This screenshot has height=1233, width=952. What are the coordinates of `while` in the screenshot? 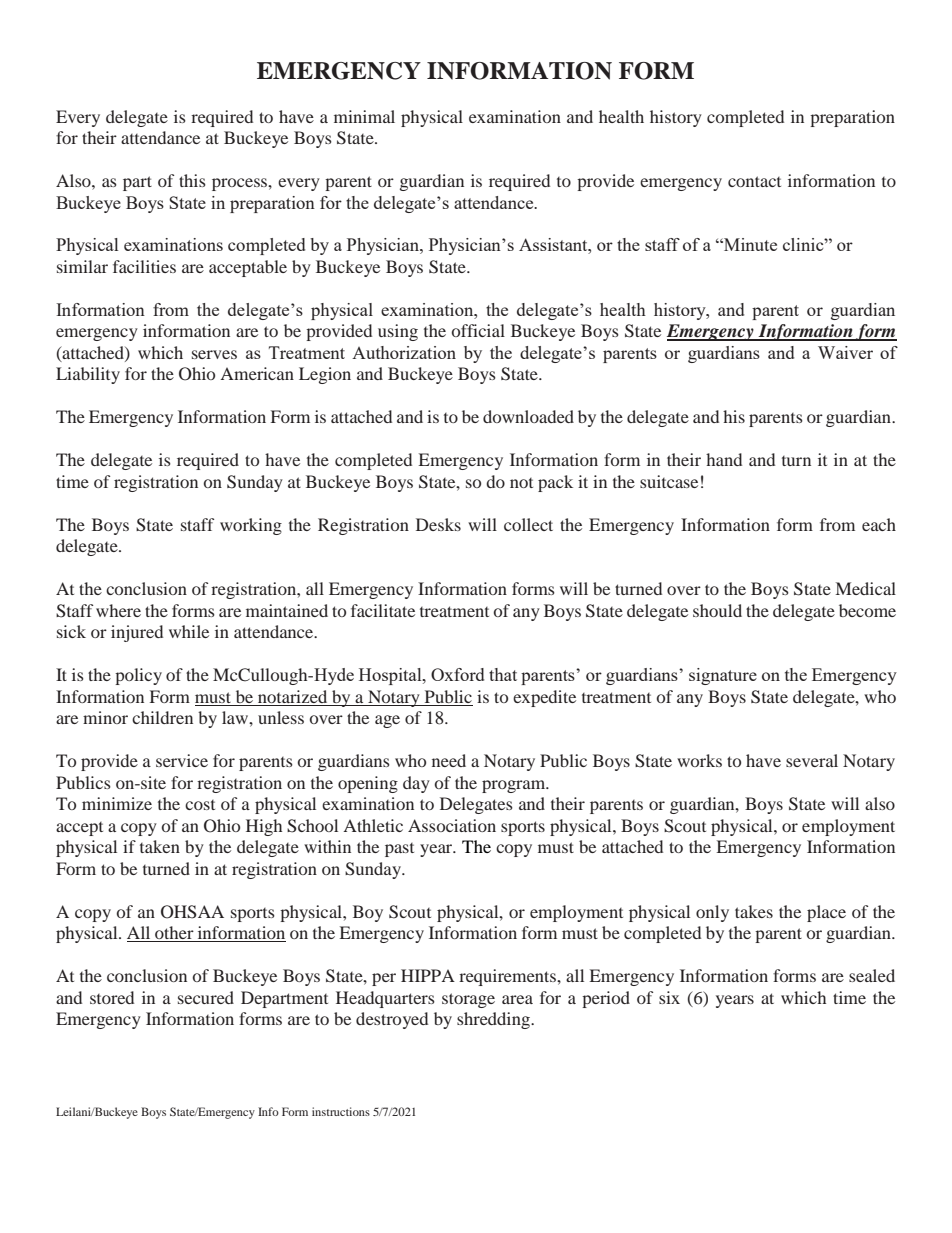 It's located at (189, 631).
